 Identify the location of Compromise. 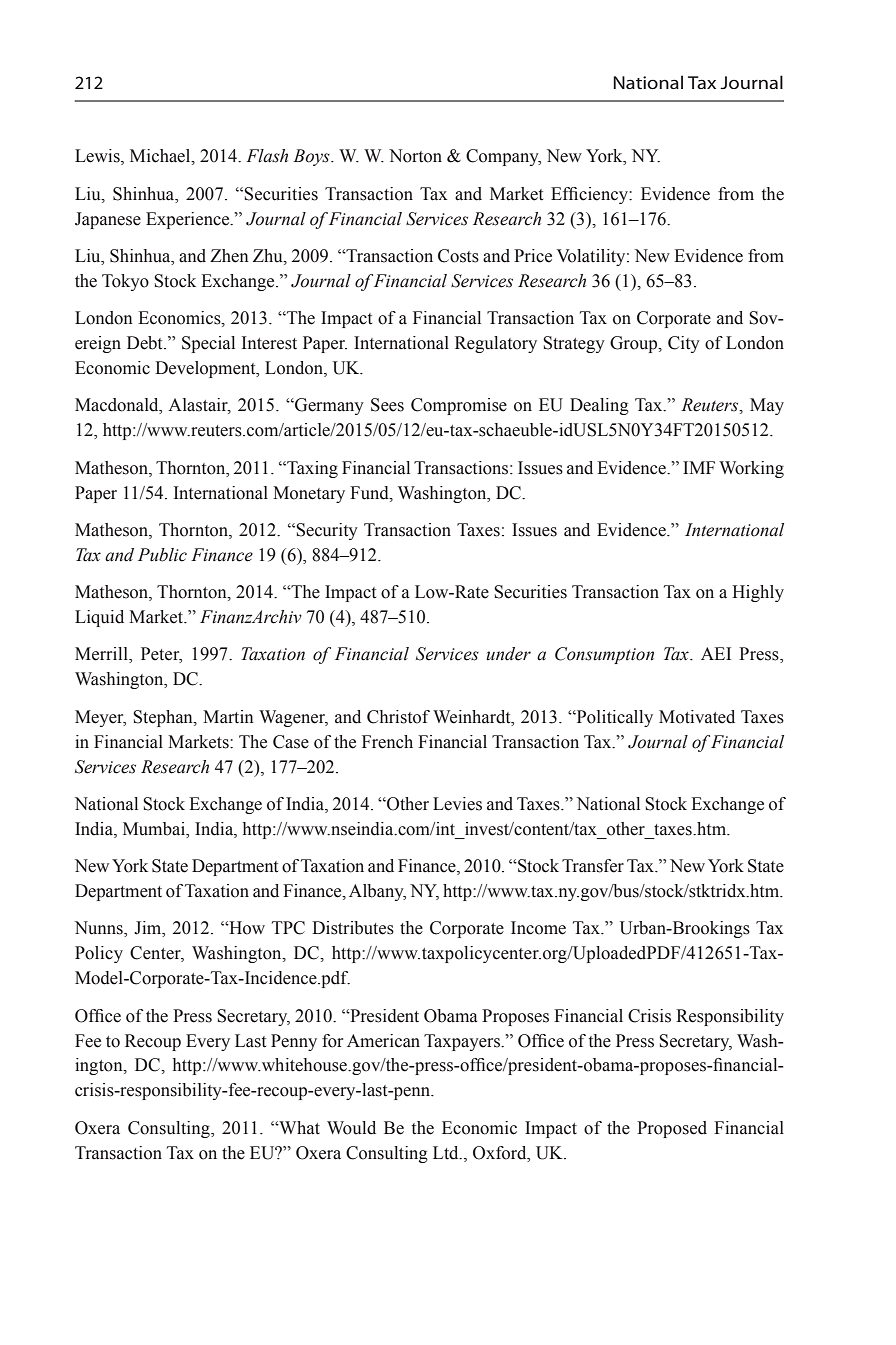
(459, 406).
